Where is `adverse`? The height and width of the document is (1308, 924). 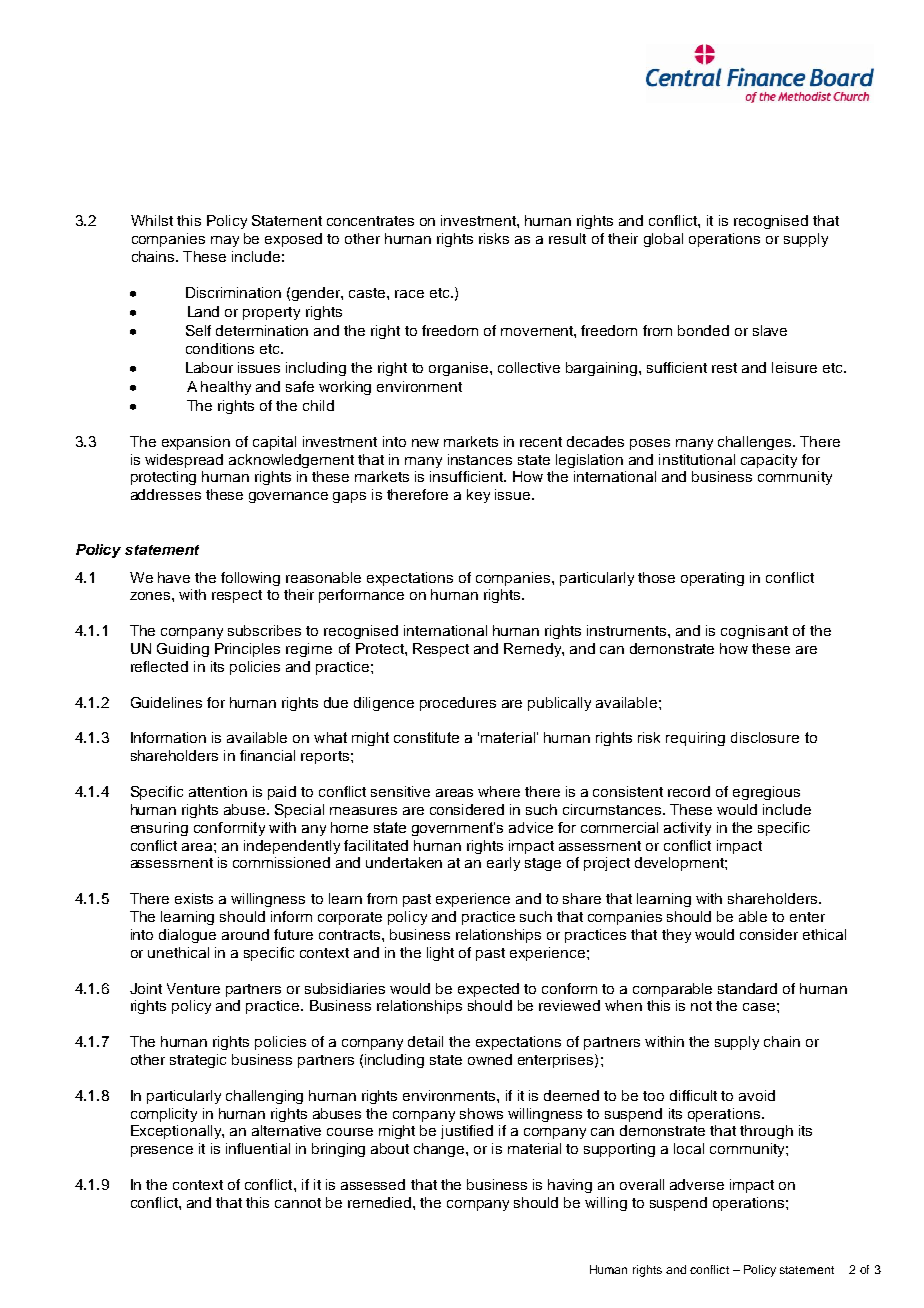 adverse is located at coordinates (697, 1184).
